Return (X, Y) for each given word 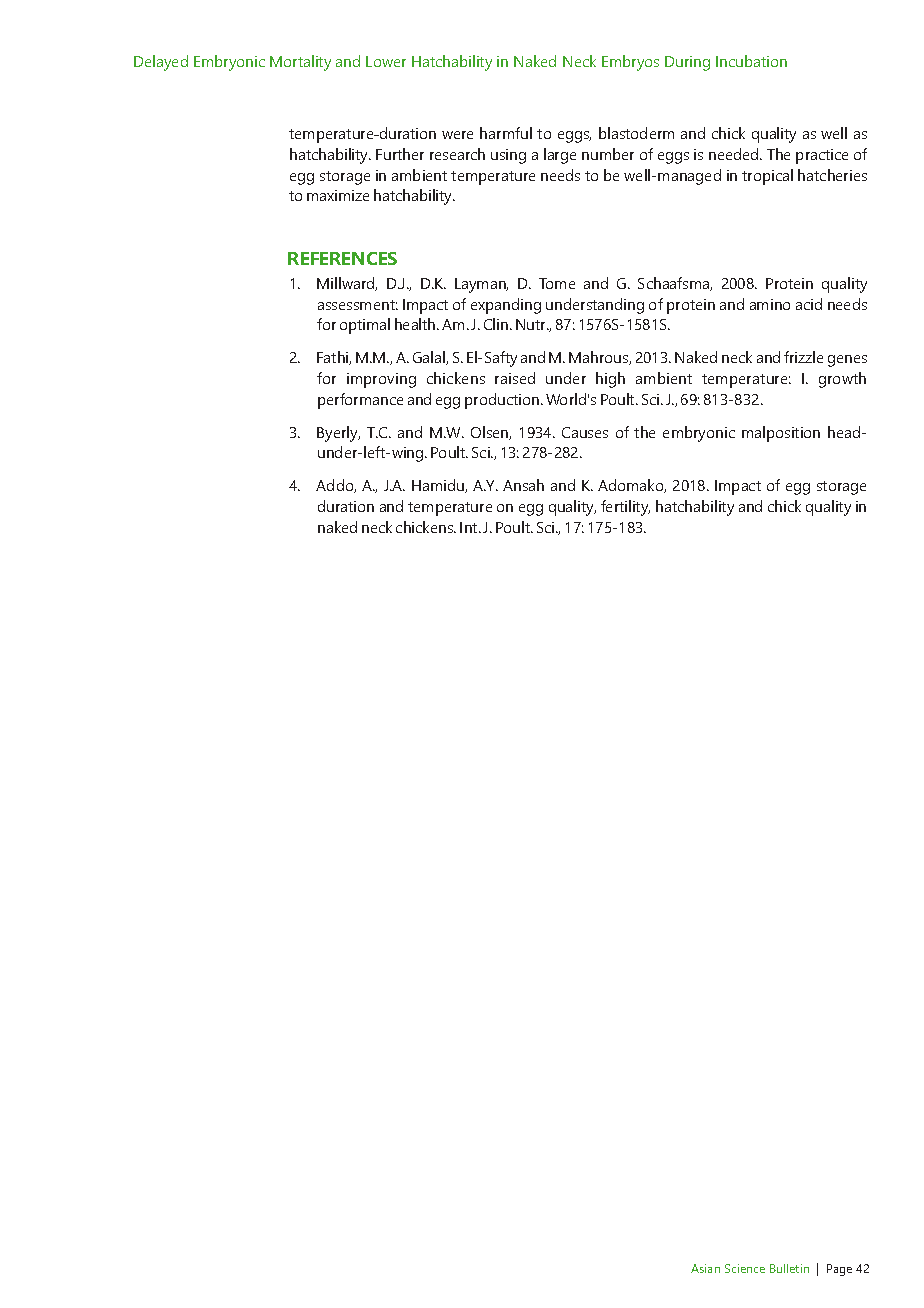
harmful (506, 133)
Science (745, 1268)
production (503, 401)
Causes (585, 432)
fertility (625, 508)
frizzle (803, 357)
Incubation (751, 61)
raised (515, 378)
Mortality (300, 63)
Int (470, 527)
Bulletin (789, 1268)
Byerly (338, 434)
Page (839, 1270)
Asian (705, 1268)
